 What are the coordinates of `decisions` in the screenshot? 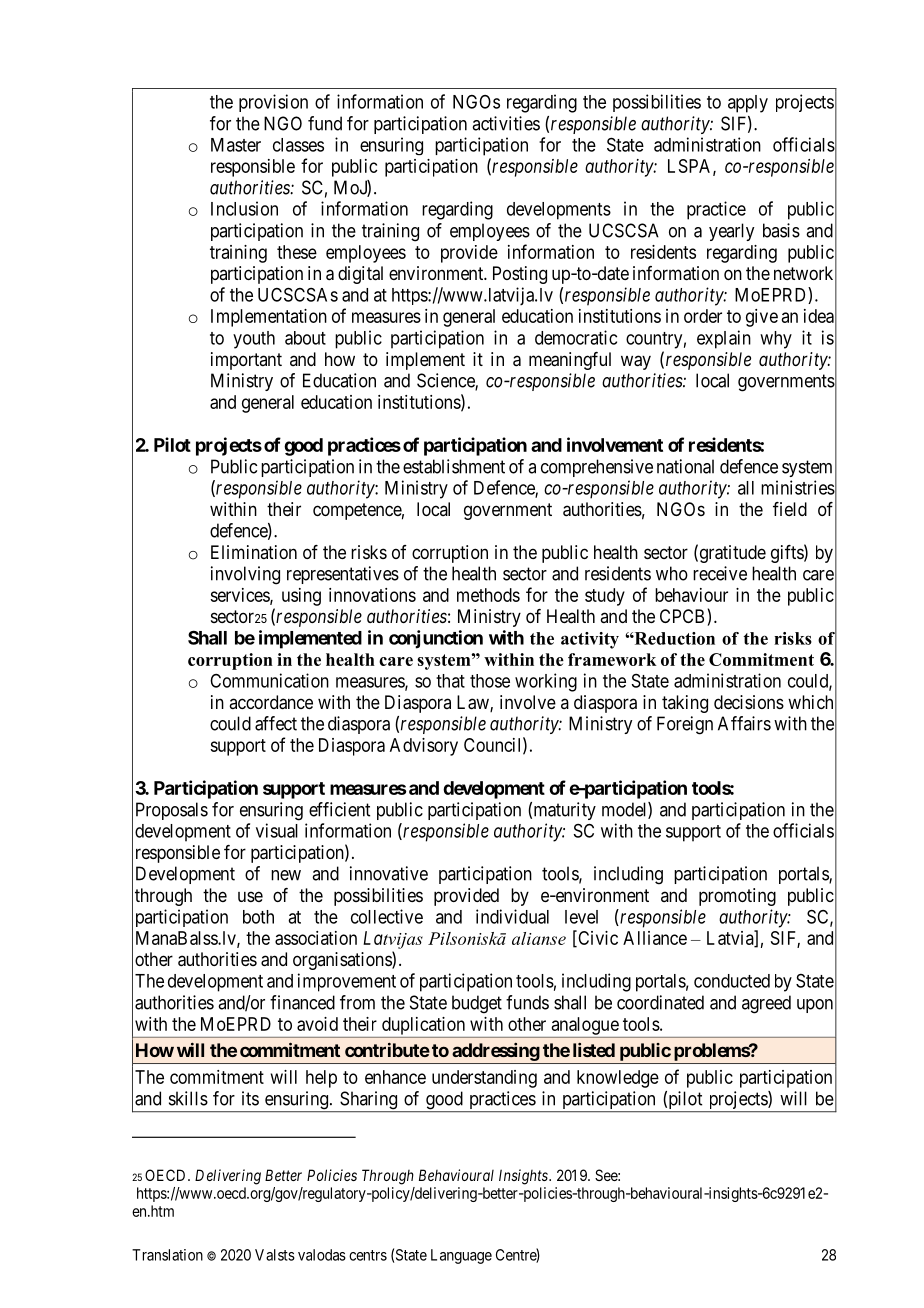 It's located at (749, 702).
